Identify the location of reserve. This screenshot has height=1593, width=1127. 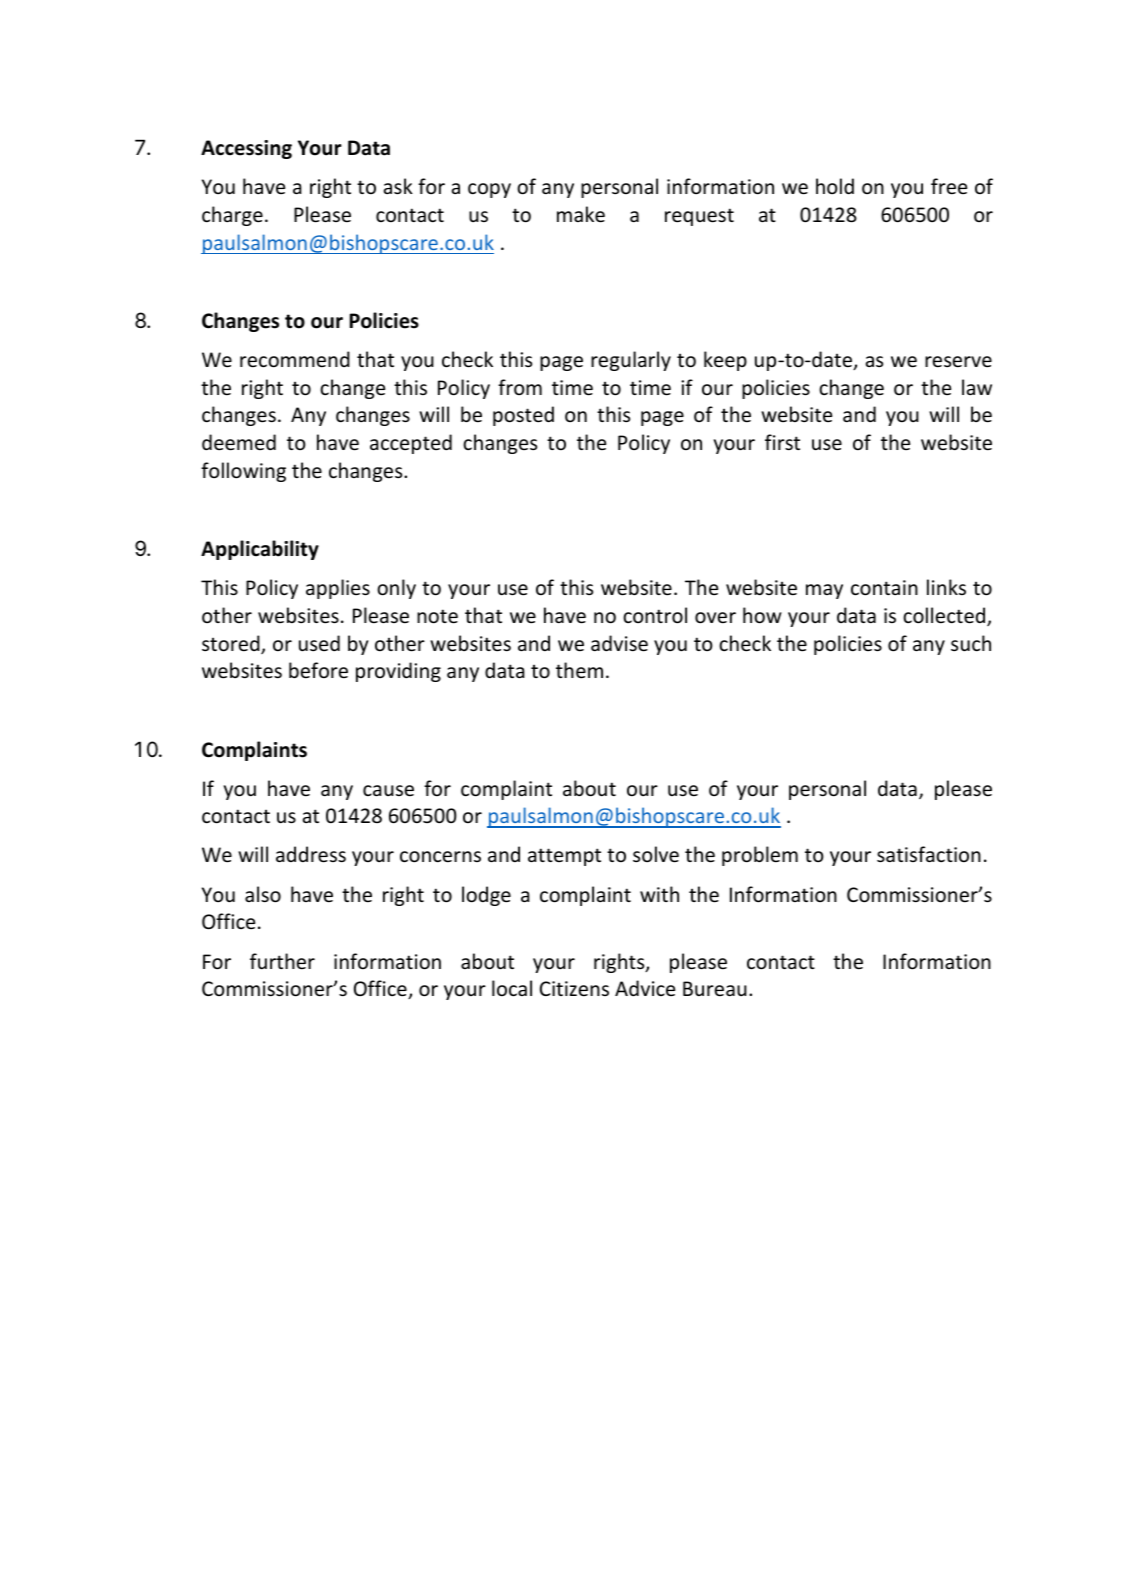
(958, 362).
